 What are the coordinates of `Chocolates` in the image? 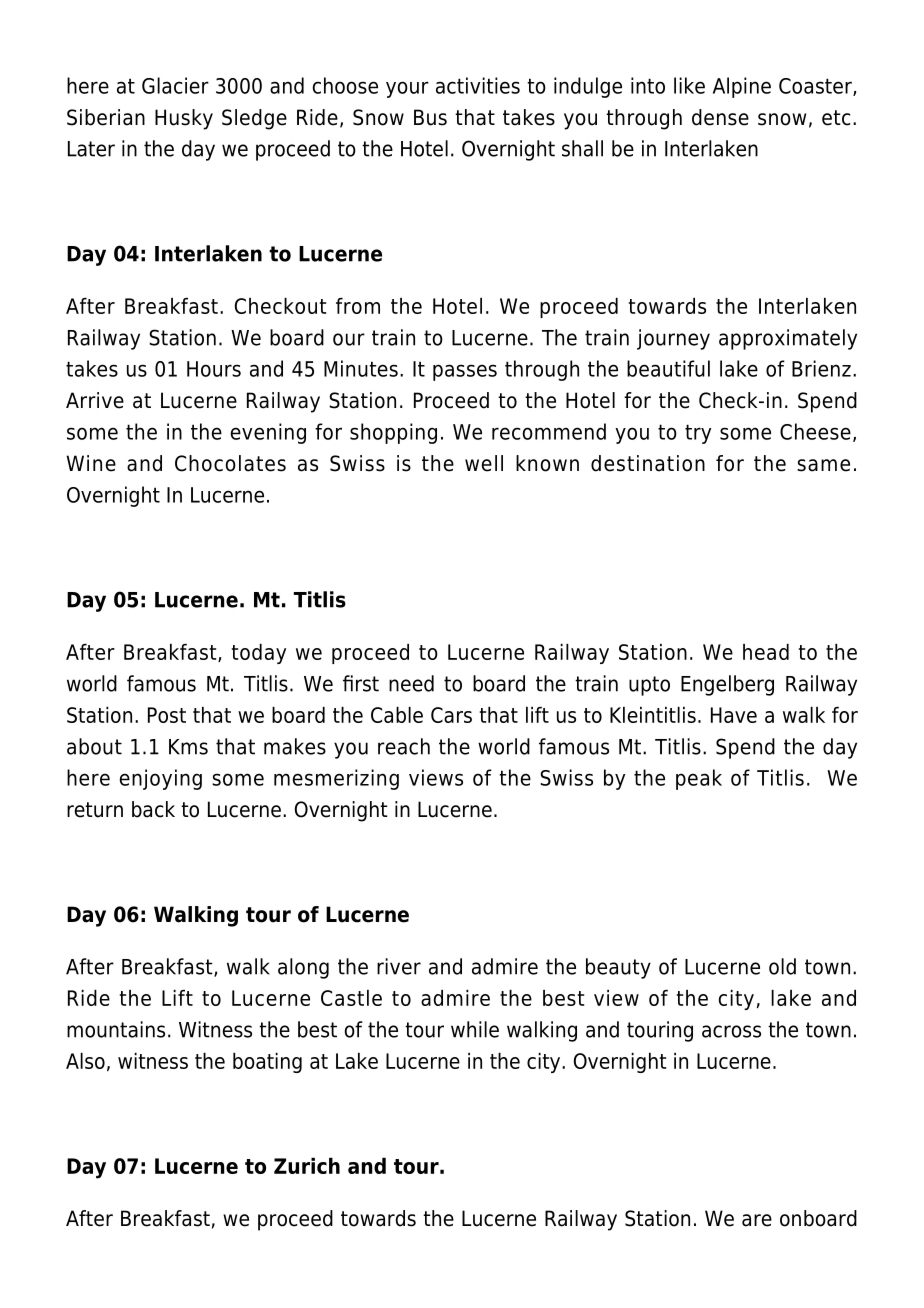 It's located at (230, 463).
